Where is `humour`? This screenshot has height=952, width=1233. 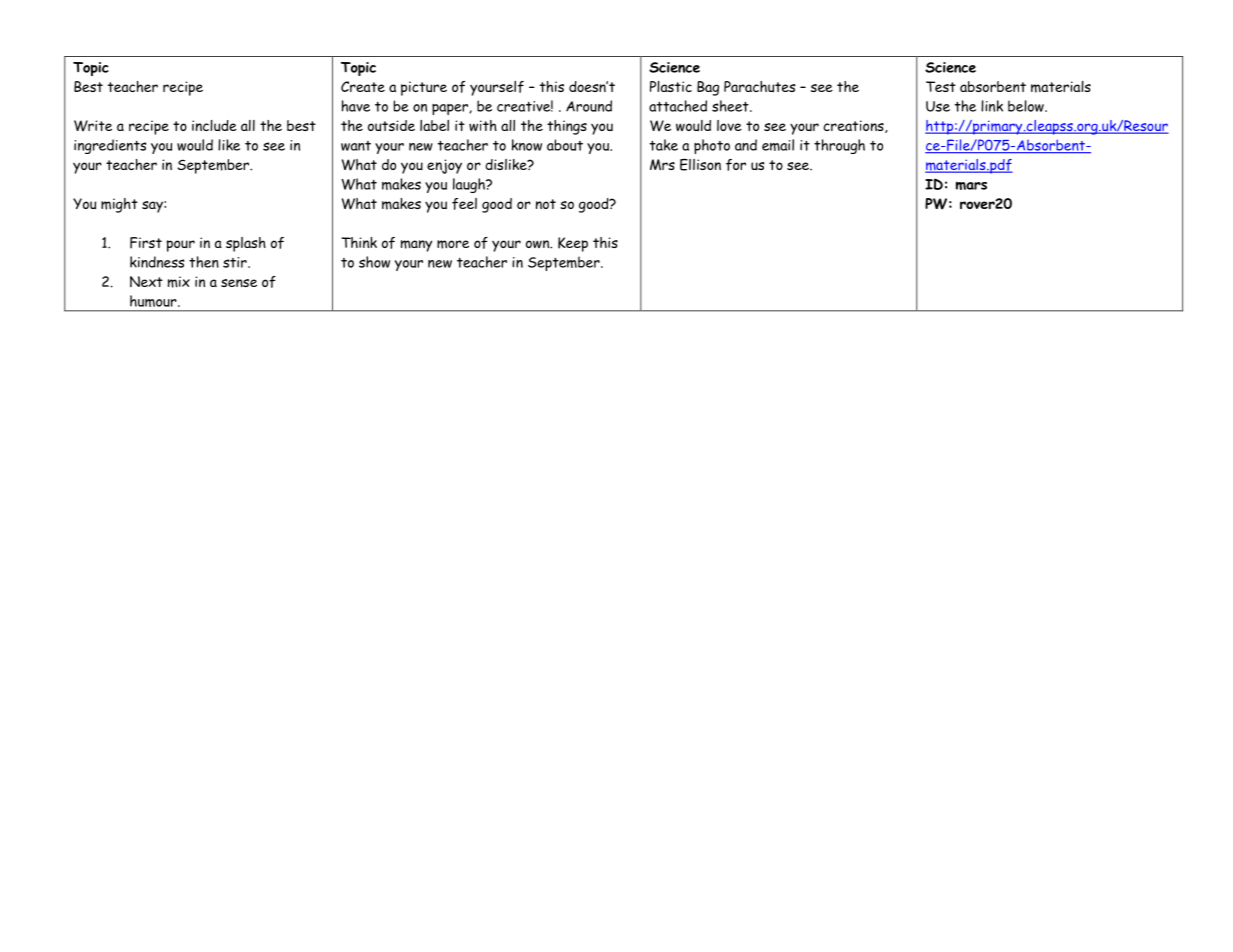
humour is located at coordinates (154, 301).
